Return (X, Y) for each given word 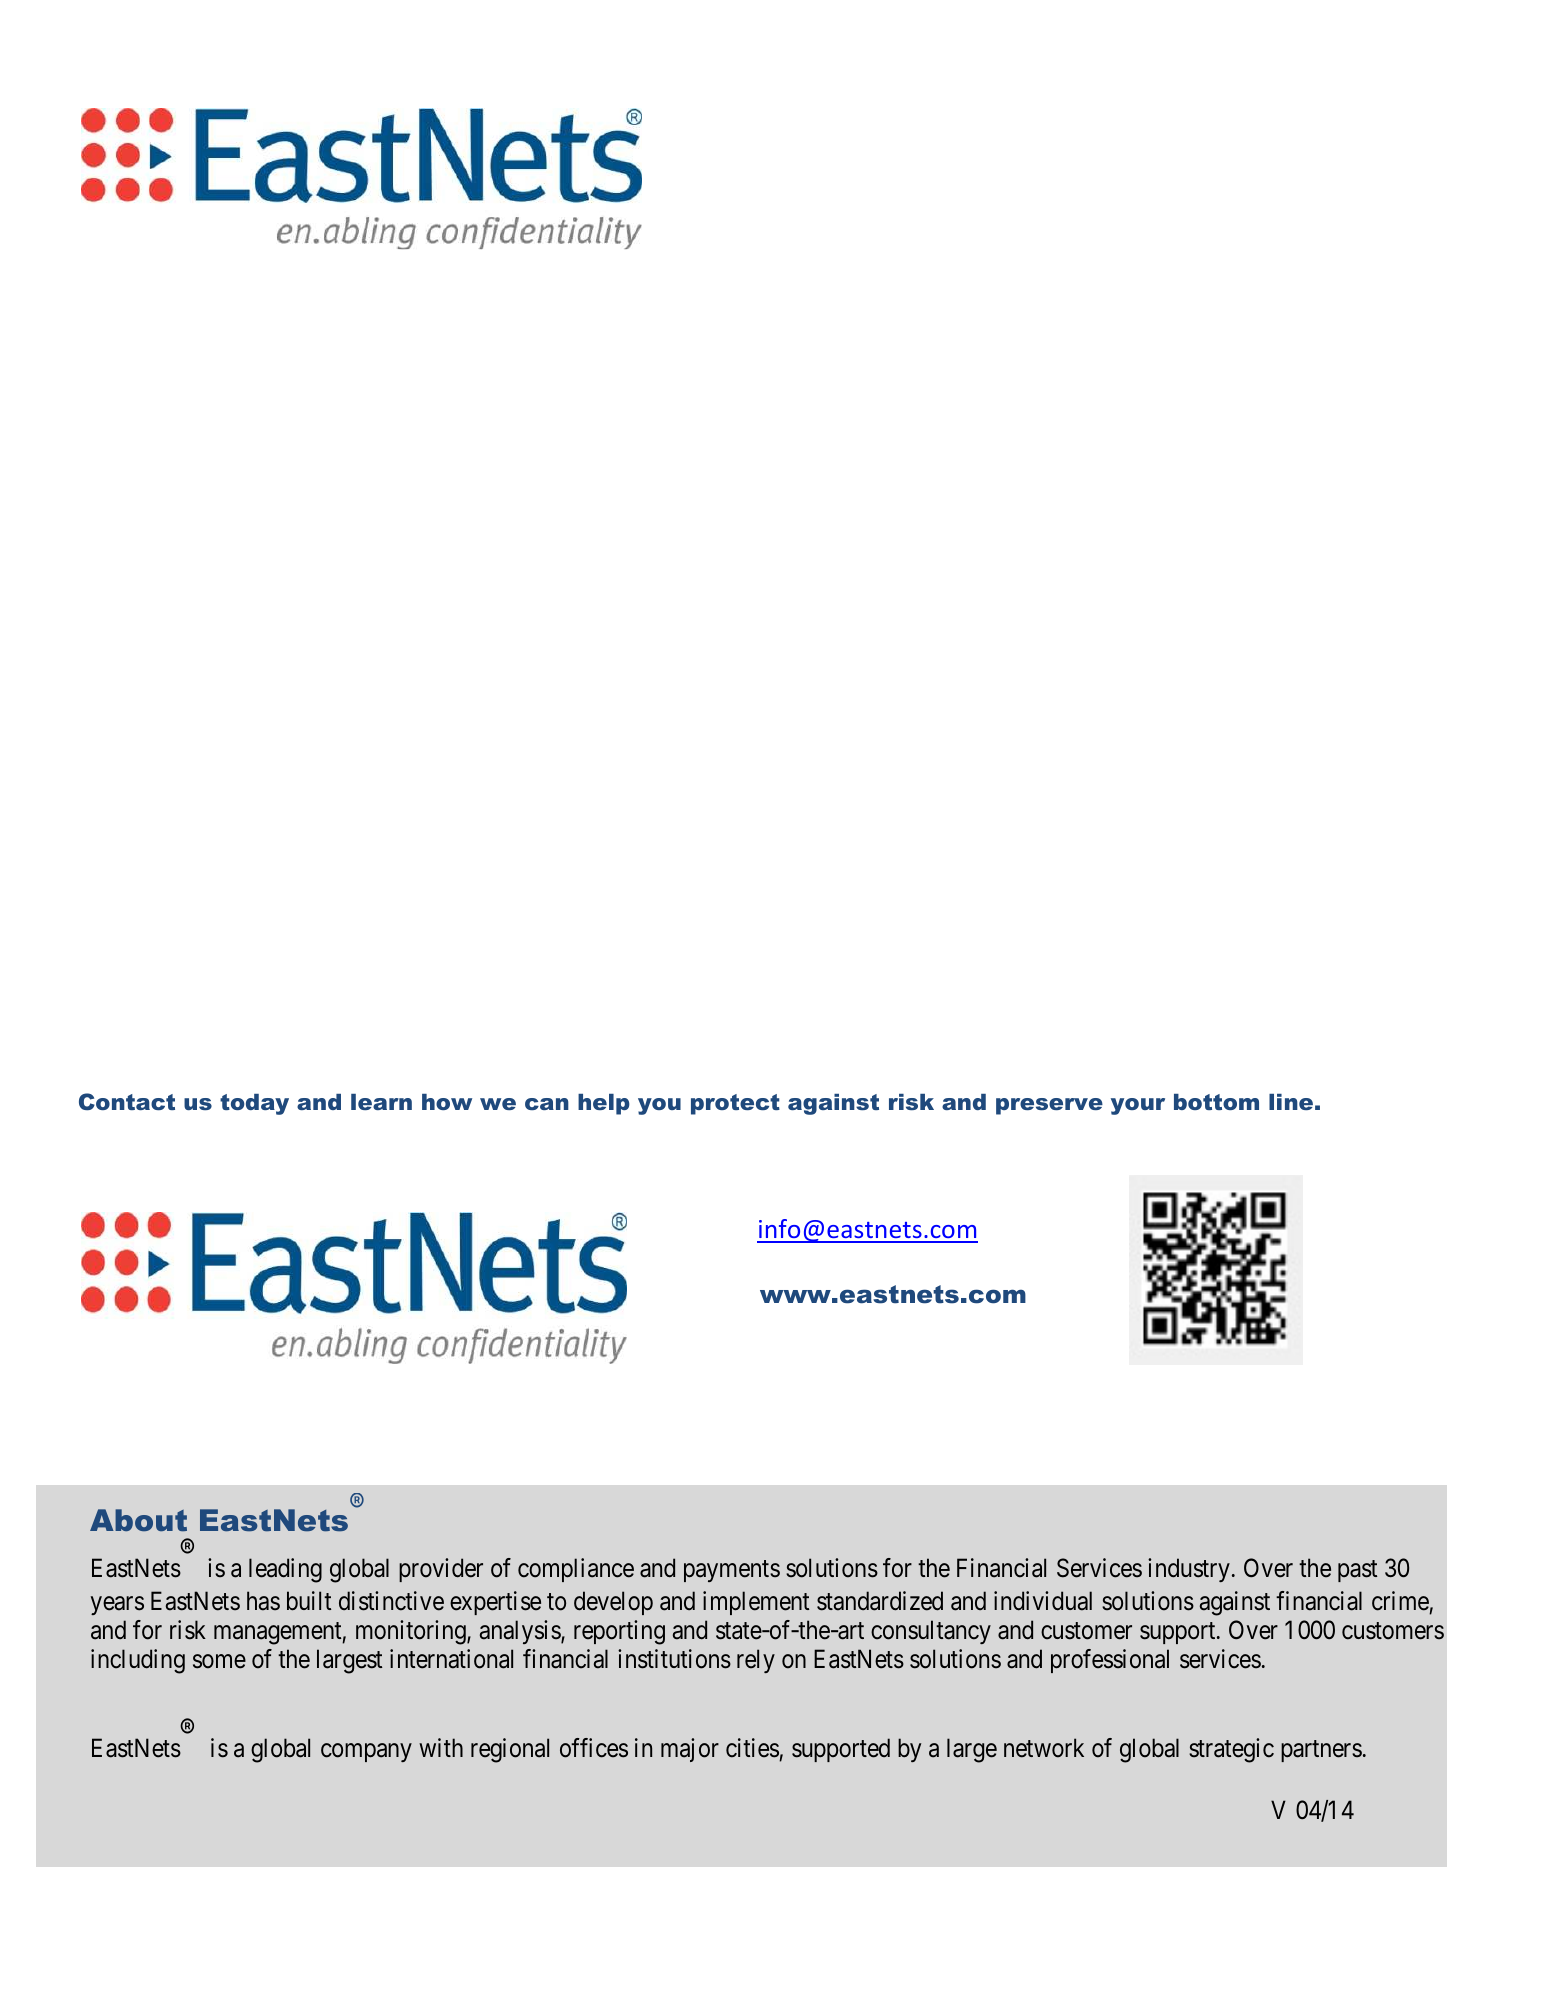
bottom (1216, 1102)
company (366, 1753)
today (254, 1104)
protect (735, 1104)
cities (752, 1748)
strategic (1231, 1750)
